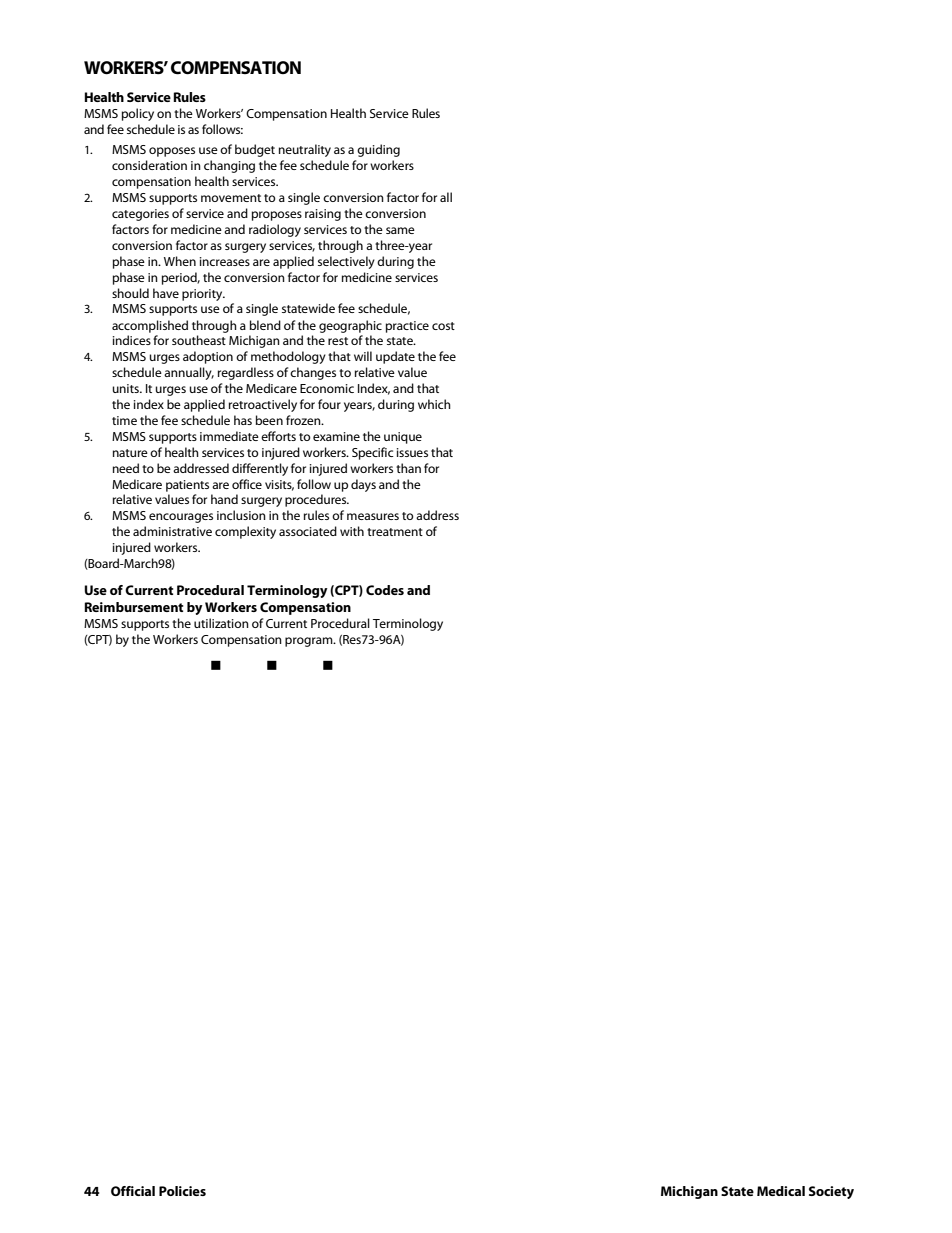 This screenshot has width=952, height=1233. Describe the element at coordinates (400, 230) in the screenshot. I see `same` at that location.
